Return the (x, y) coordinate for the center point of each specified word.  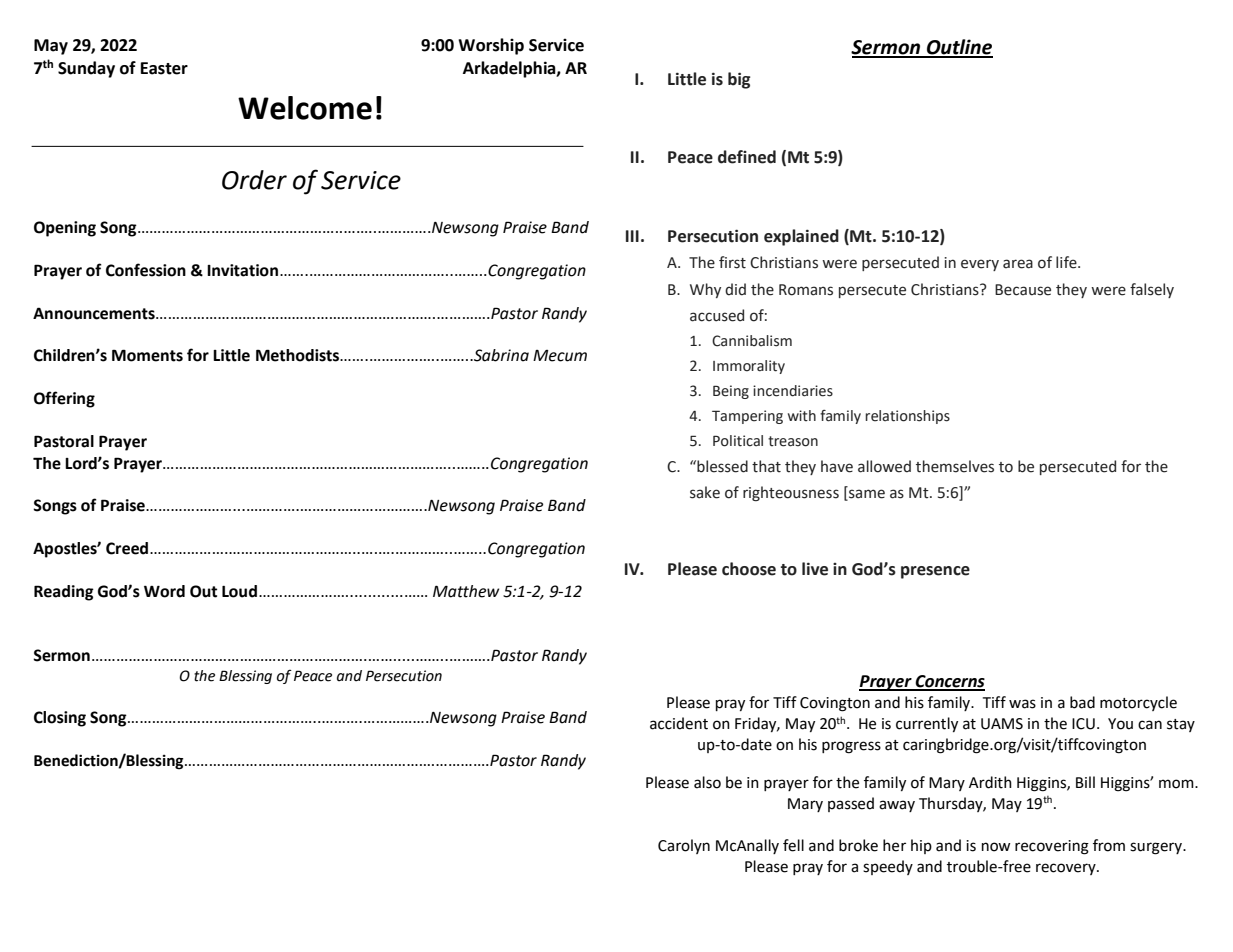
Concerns (949, 682)
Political (738, 441)
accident (679, 723)
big (739, 80)
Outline (959, 48)
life (1067, 262)
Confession (146, 270)
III (632, 236)
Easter (164, 68)
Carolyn (684, 846)
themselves (955, 466)
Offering (64, 399)
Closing (60, 719)
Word (164, 591)
